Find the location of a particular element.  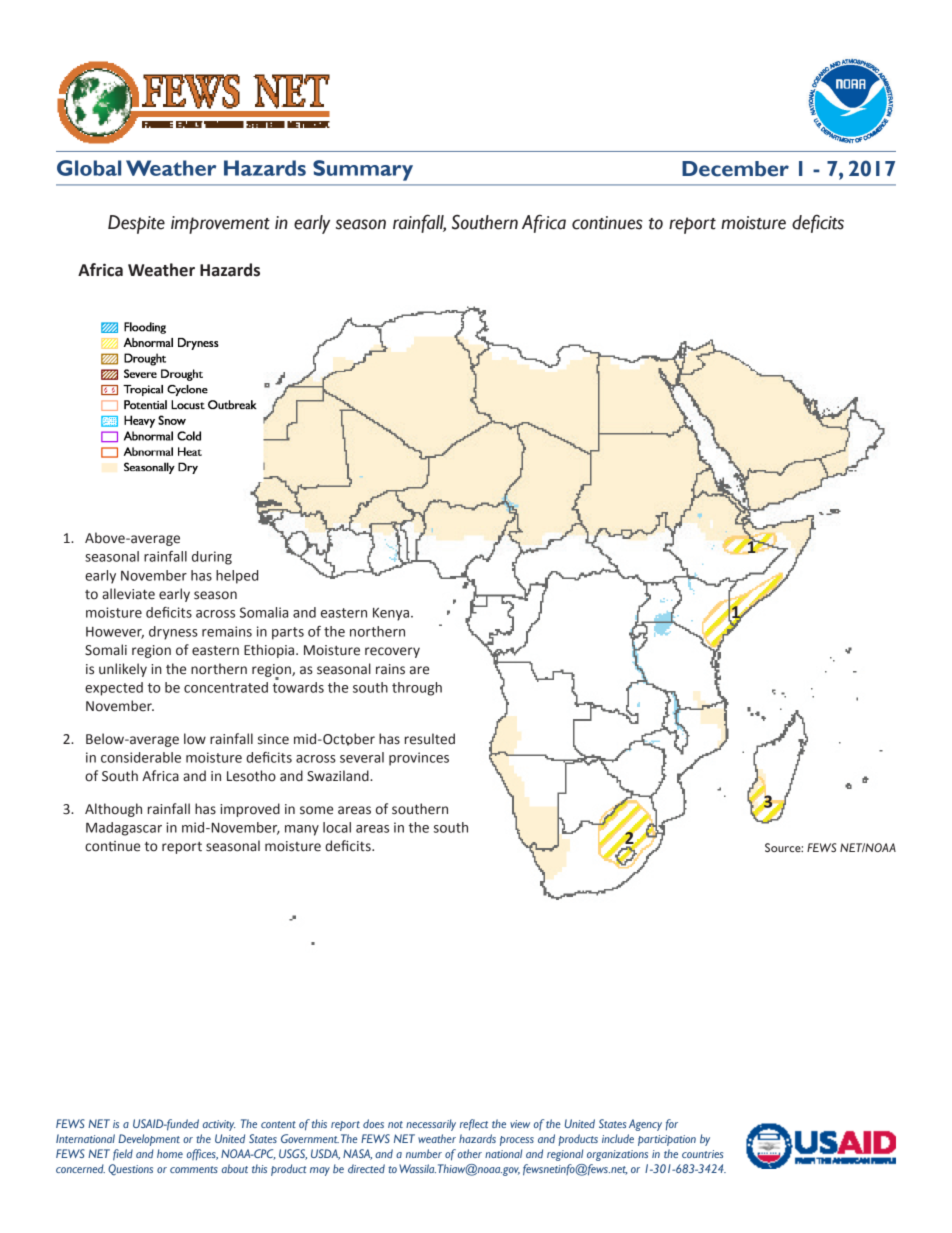

Development is located at coordinates (149, 1140).
